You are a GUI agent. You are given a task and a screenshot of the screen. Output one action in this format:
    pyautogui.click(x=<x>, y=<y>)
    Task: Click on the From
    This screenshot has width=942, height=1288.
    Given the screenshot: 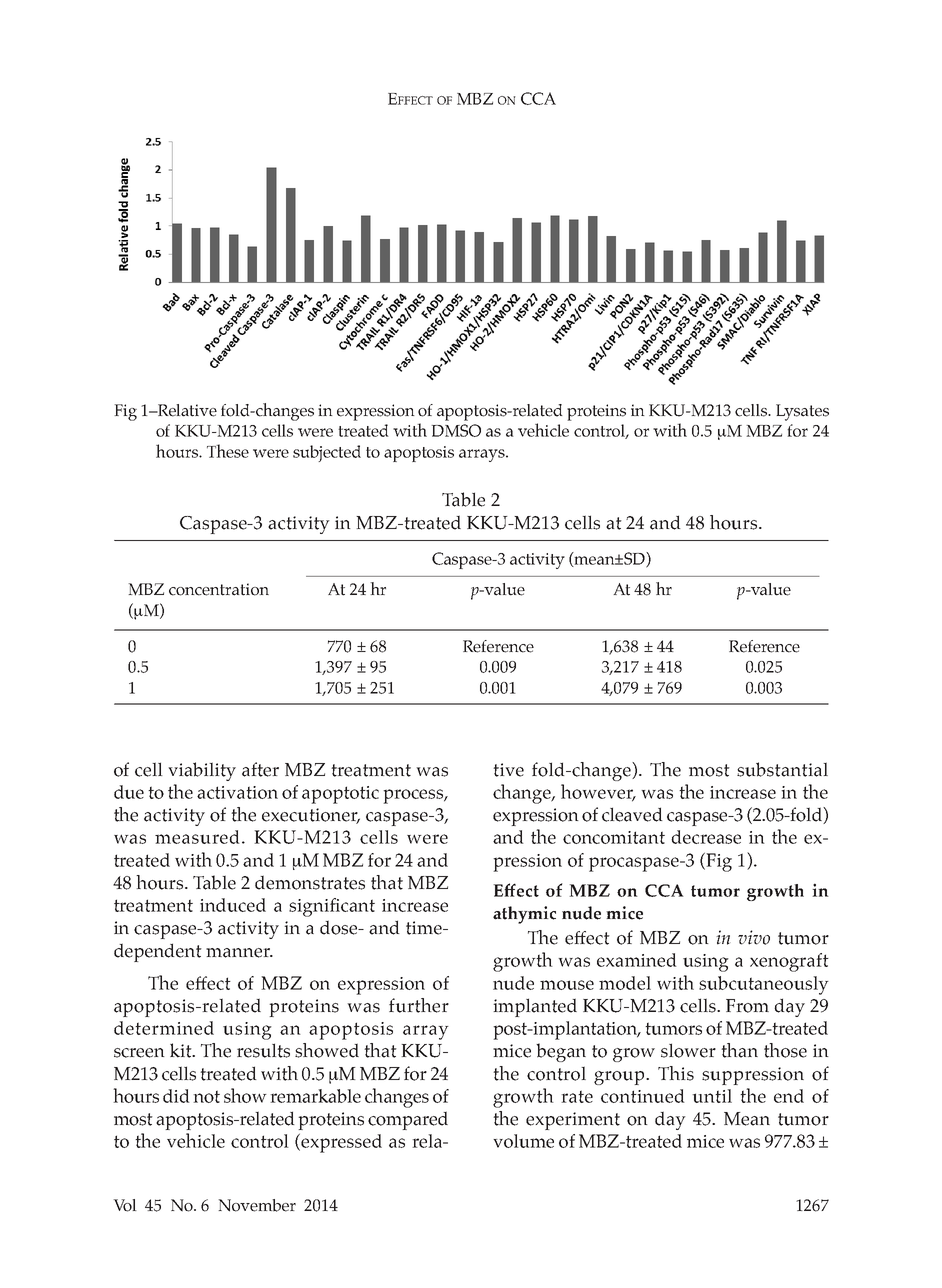 What is the action you would take?
    pyautogui.click(x=747, y=1006)
